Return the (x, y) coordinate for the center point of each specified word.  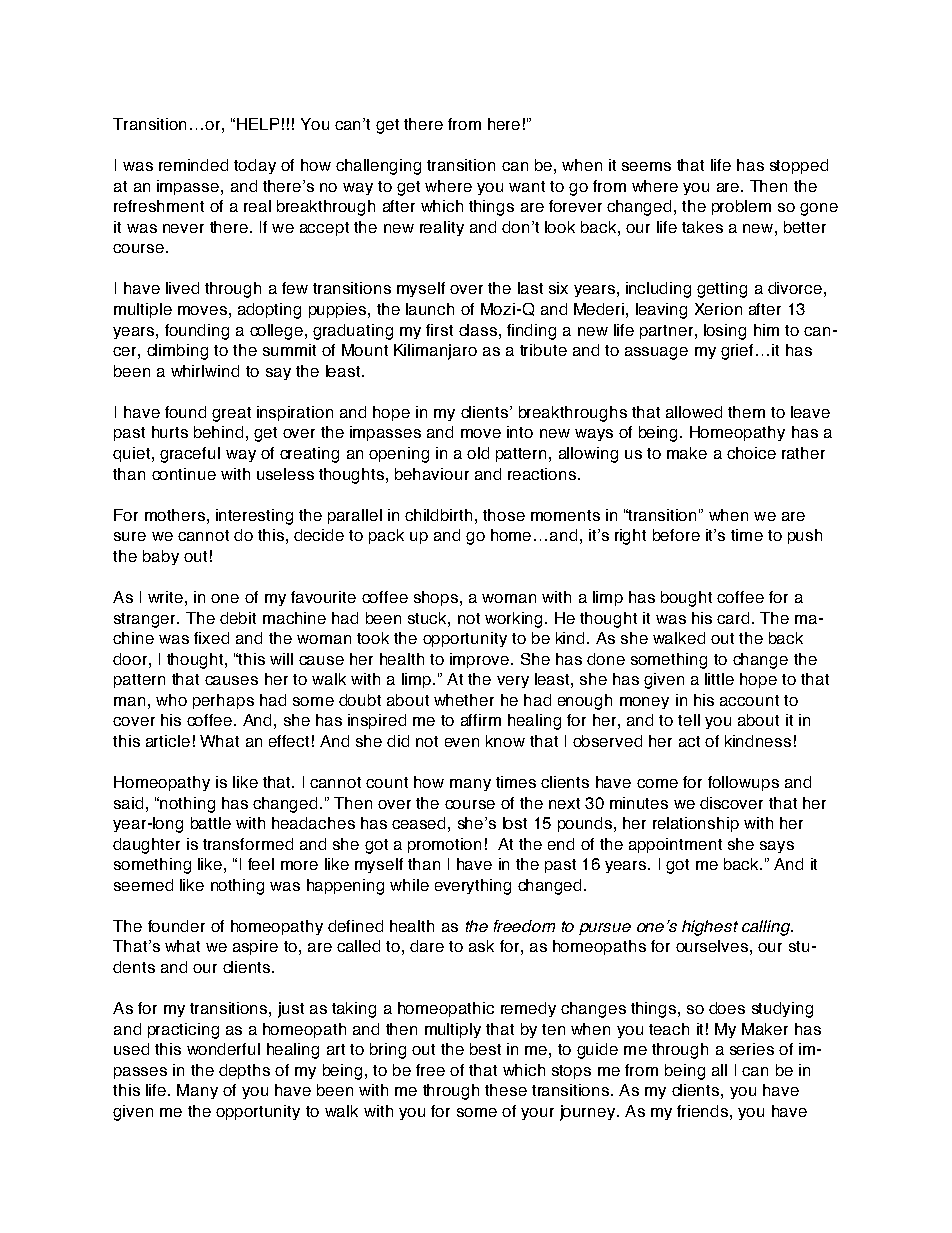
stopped (799, 166)
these (506, 1090)
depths (244, 1071)
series (752, 1049)
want (527, 186)
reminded (193, 165)
